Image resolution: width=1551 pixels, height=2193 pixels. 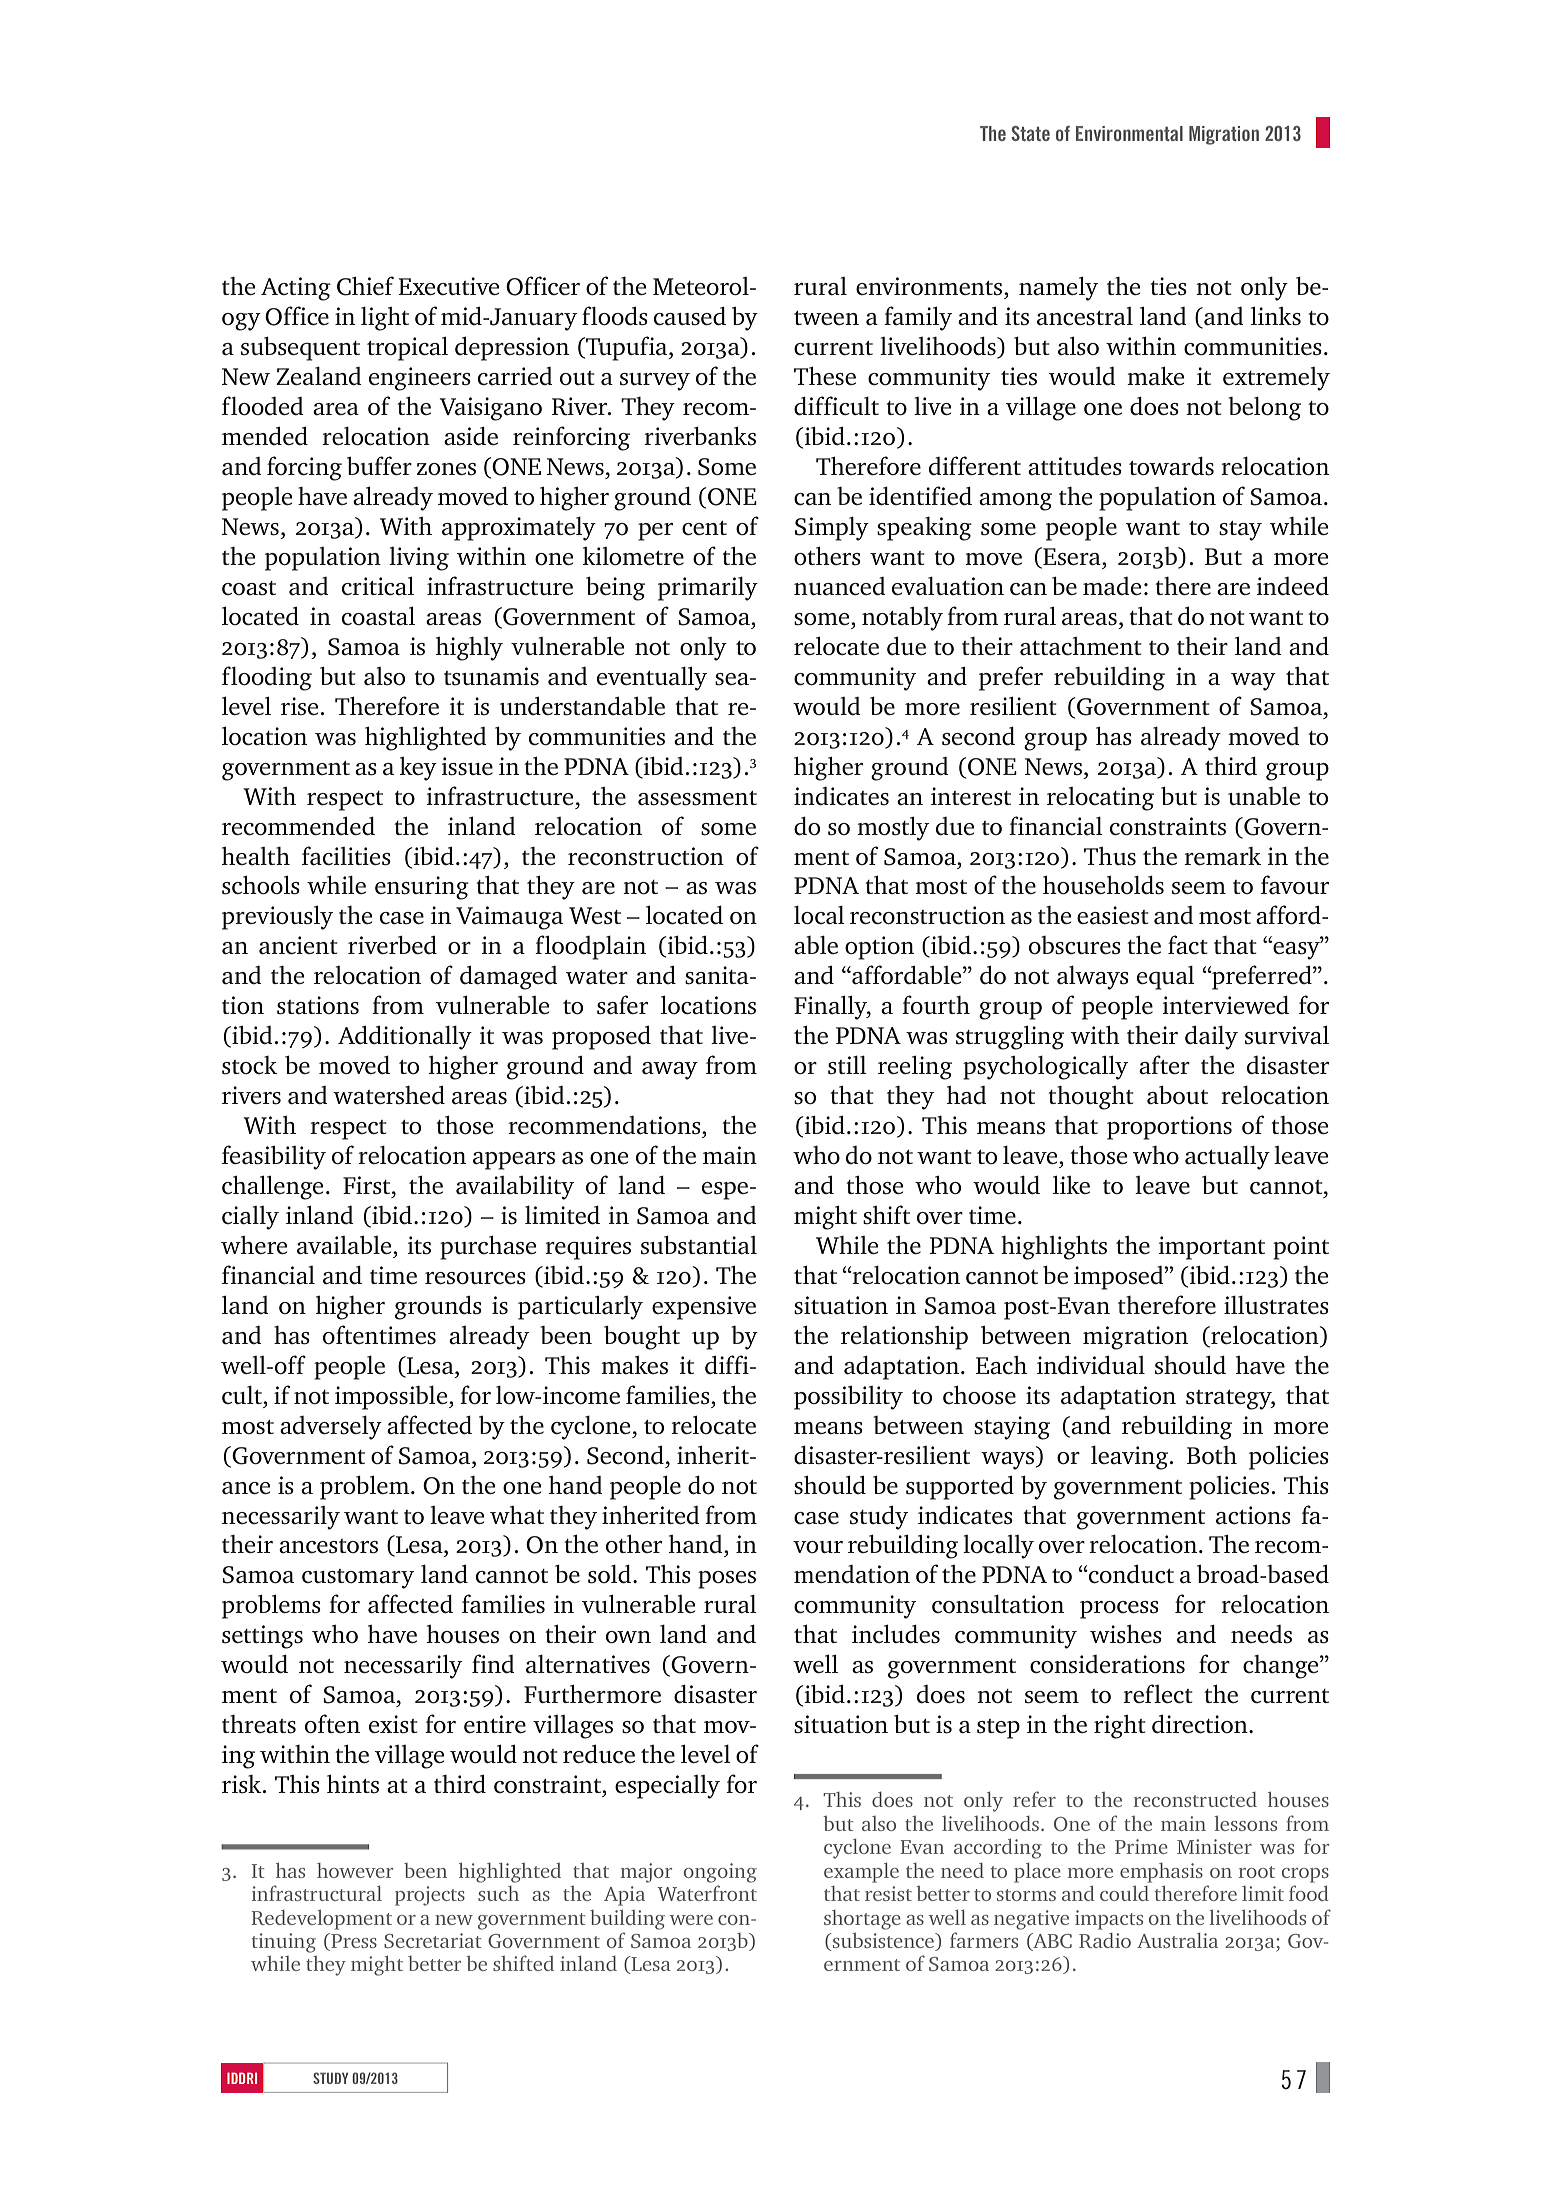 I want to click on key, so click(x=418, y=769).
